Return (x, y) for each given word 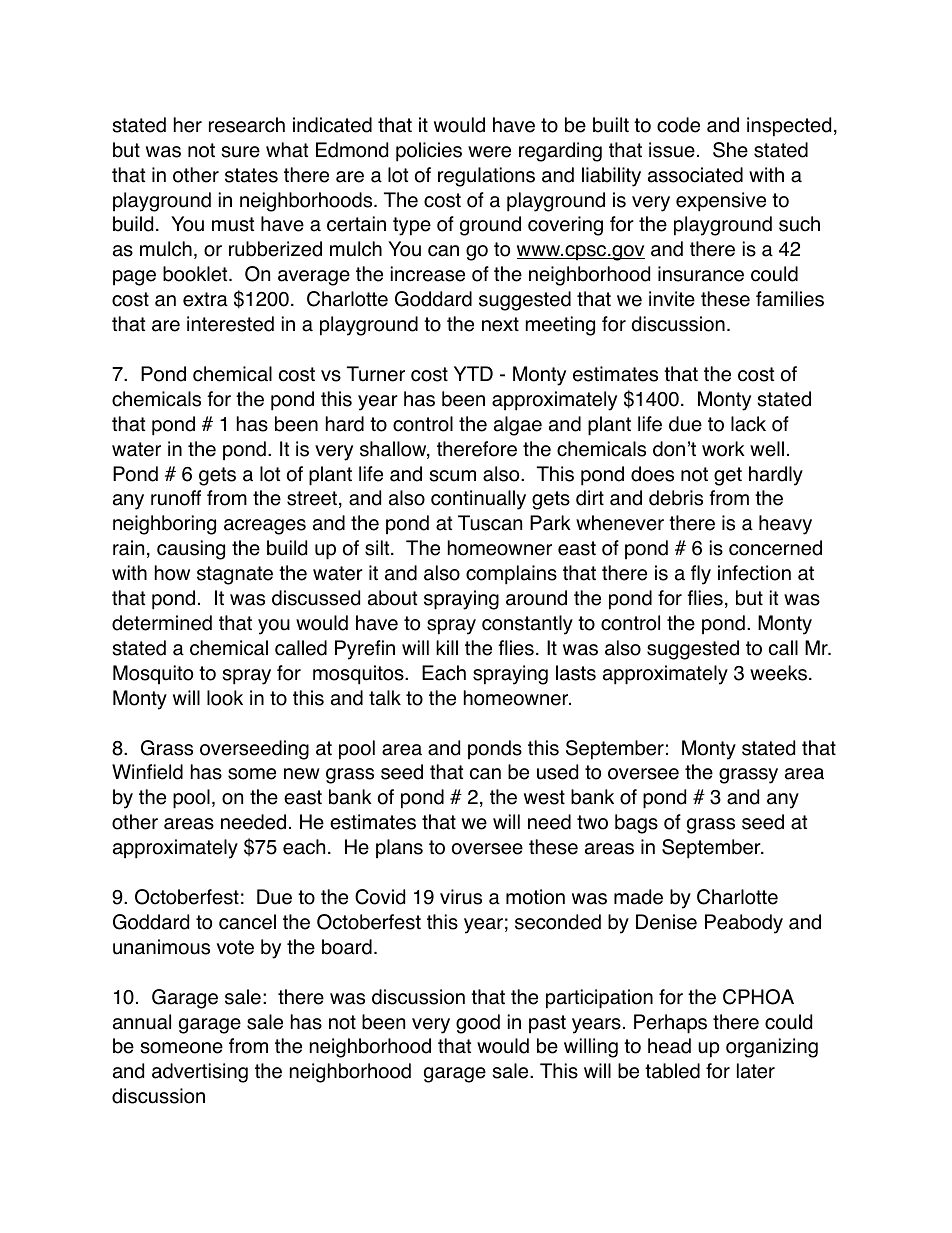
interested (230, 324)
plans (399, 849)
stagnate (235, 575)
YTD (473, 373)
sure (241, 152)
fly (701, 575)
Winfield (147, 772)
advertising (200, 1073)
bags (636, 824)
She (730, 150)
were (489, 152)
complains (511, 575)
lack (748, 424)
